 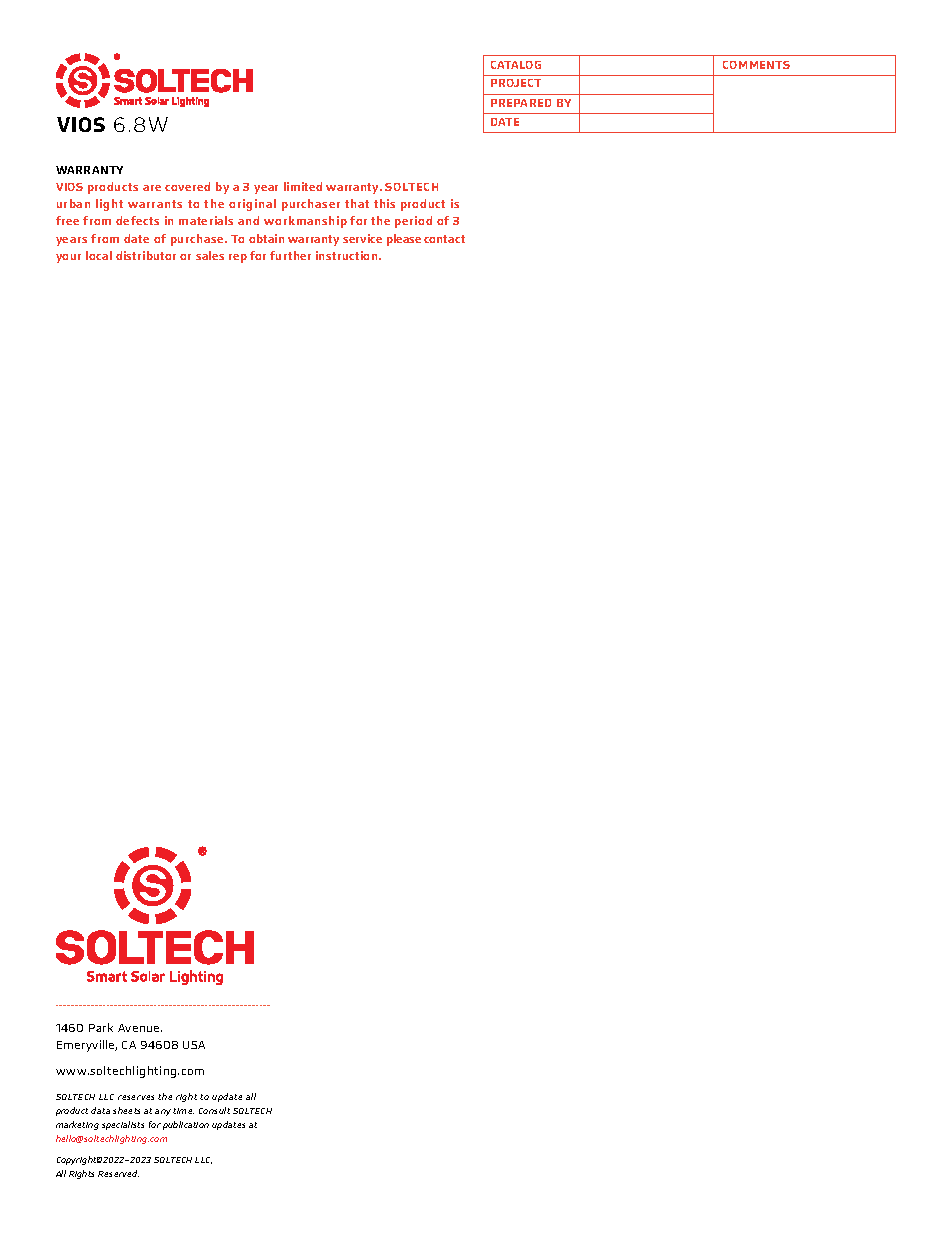 What do you see at coordinates (348, 255) in the screenshot?
I see `instruction` at bounding box center [348, 255].
